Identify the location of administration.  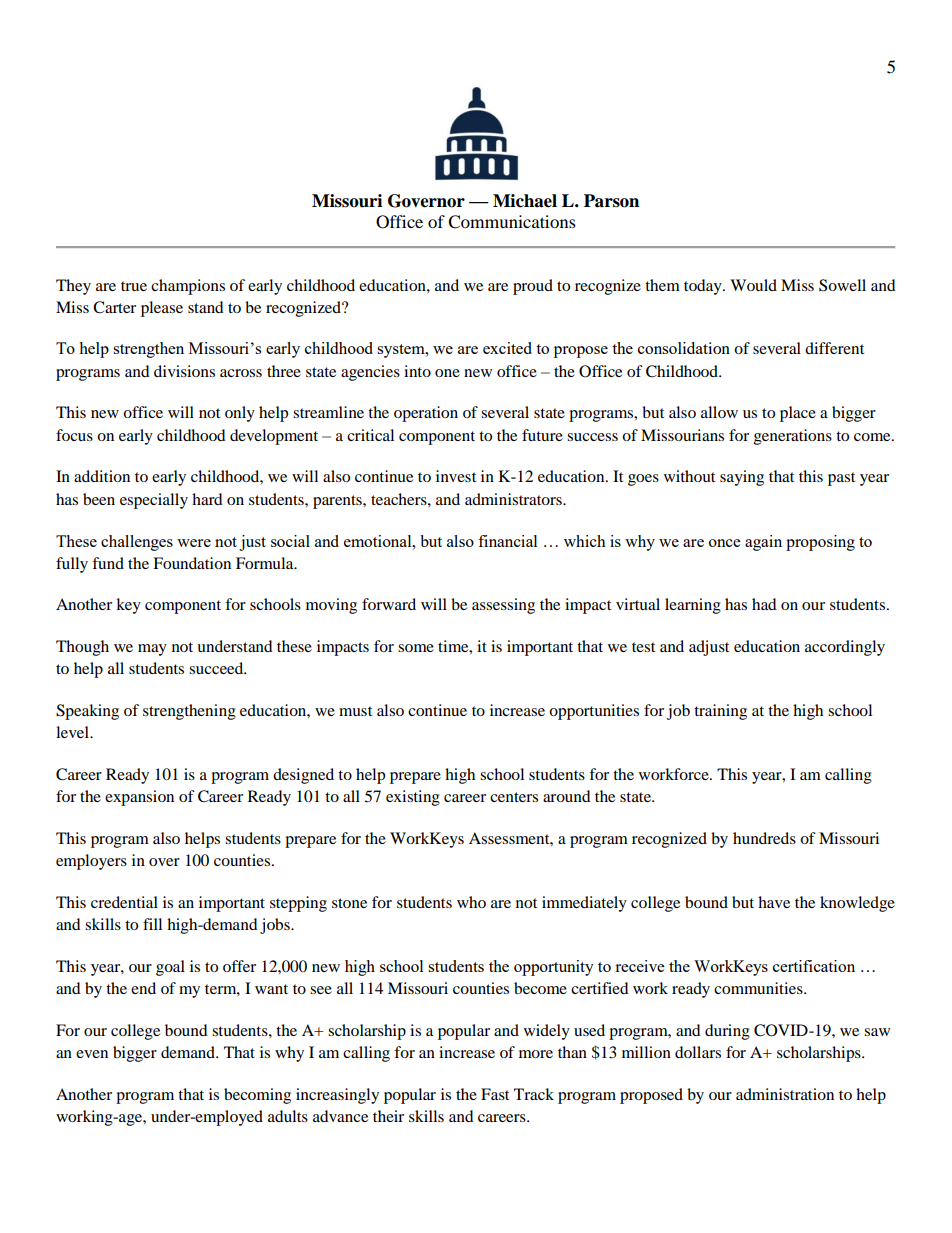
(785, 1094).
